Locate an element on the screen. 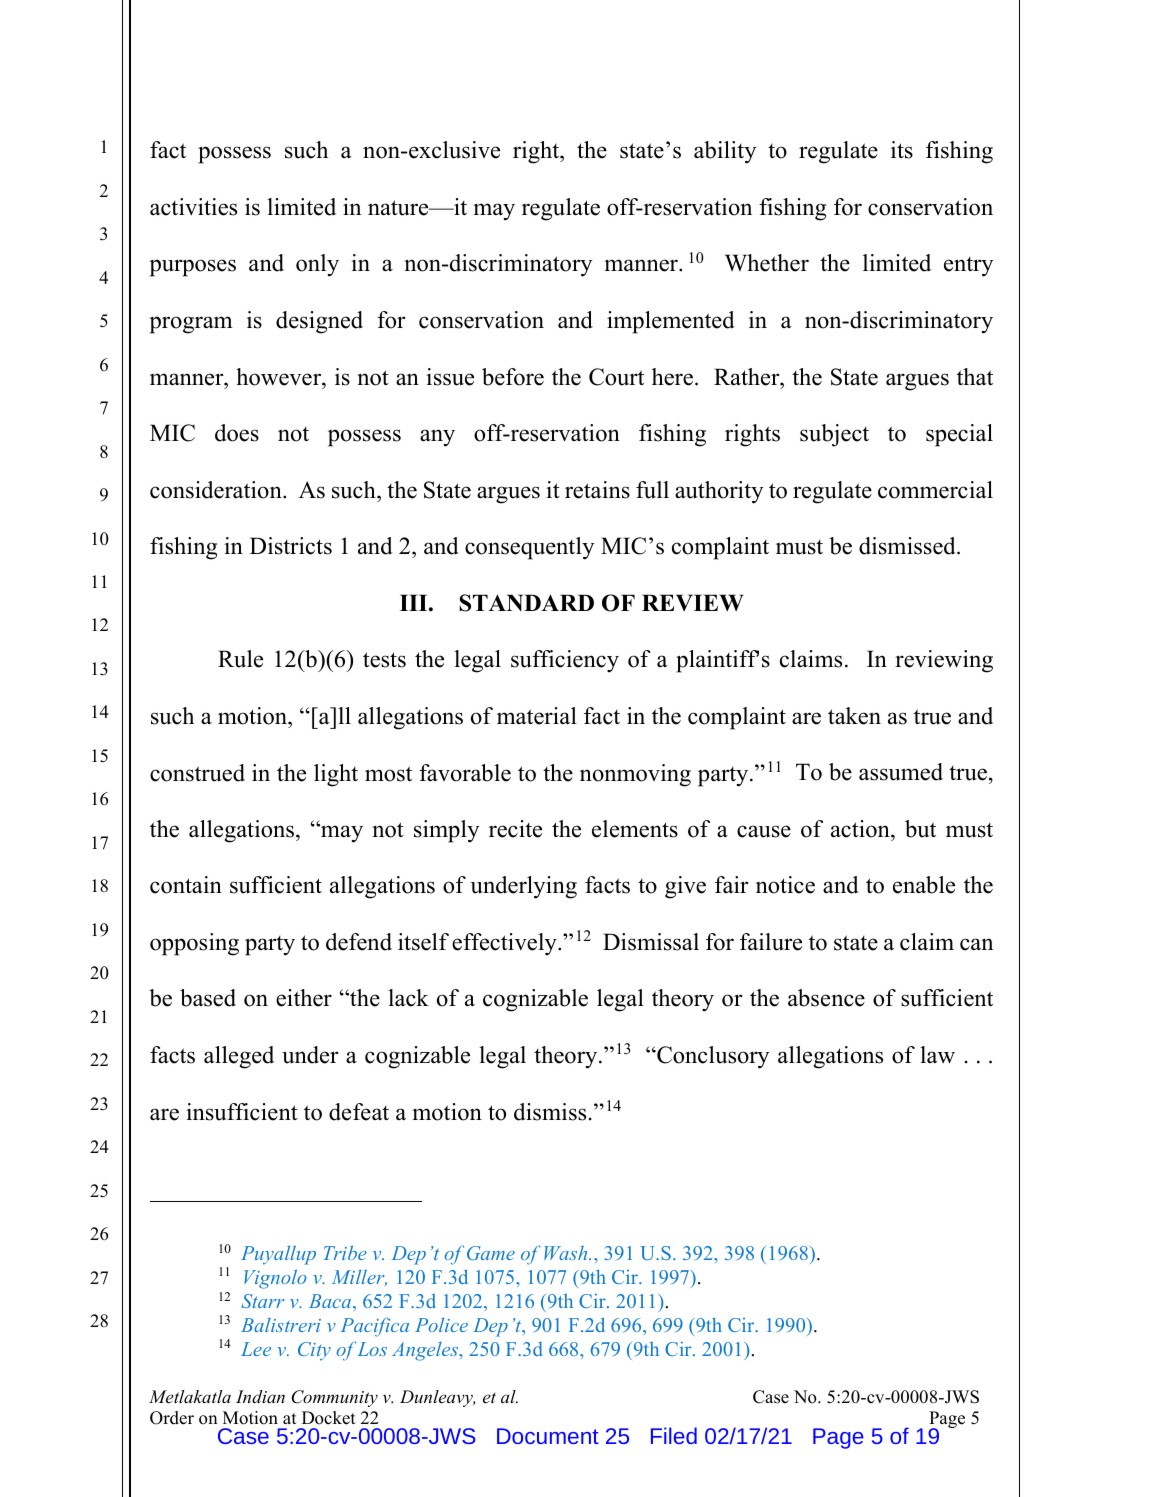 Image resolution: width=1157 pixels, height=1497 pixels. assumed is located at coordinates (901, 772).
